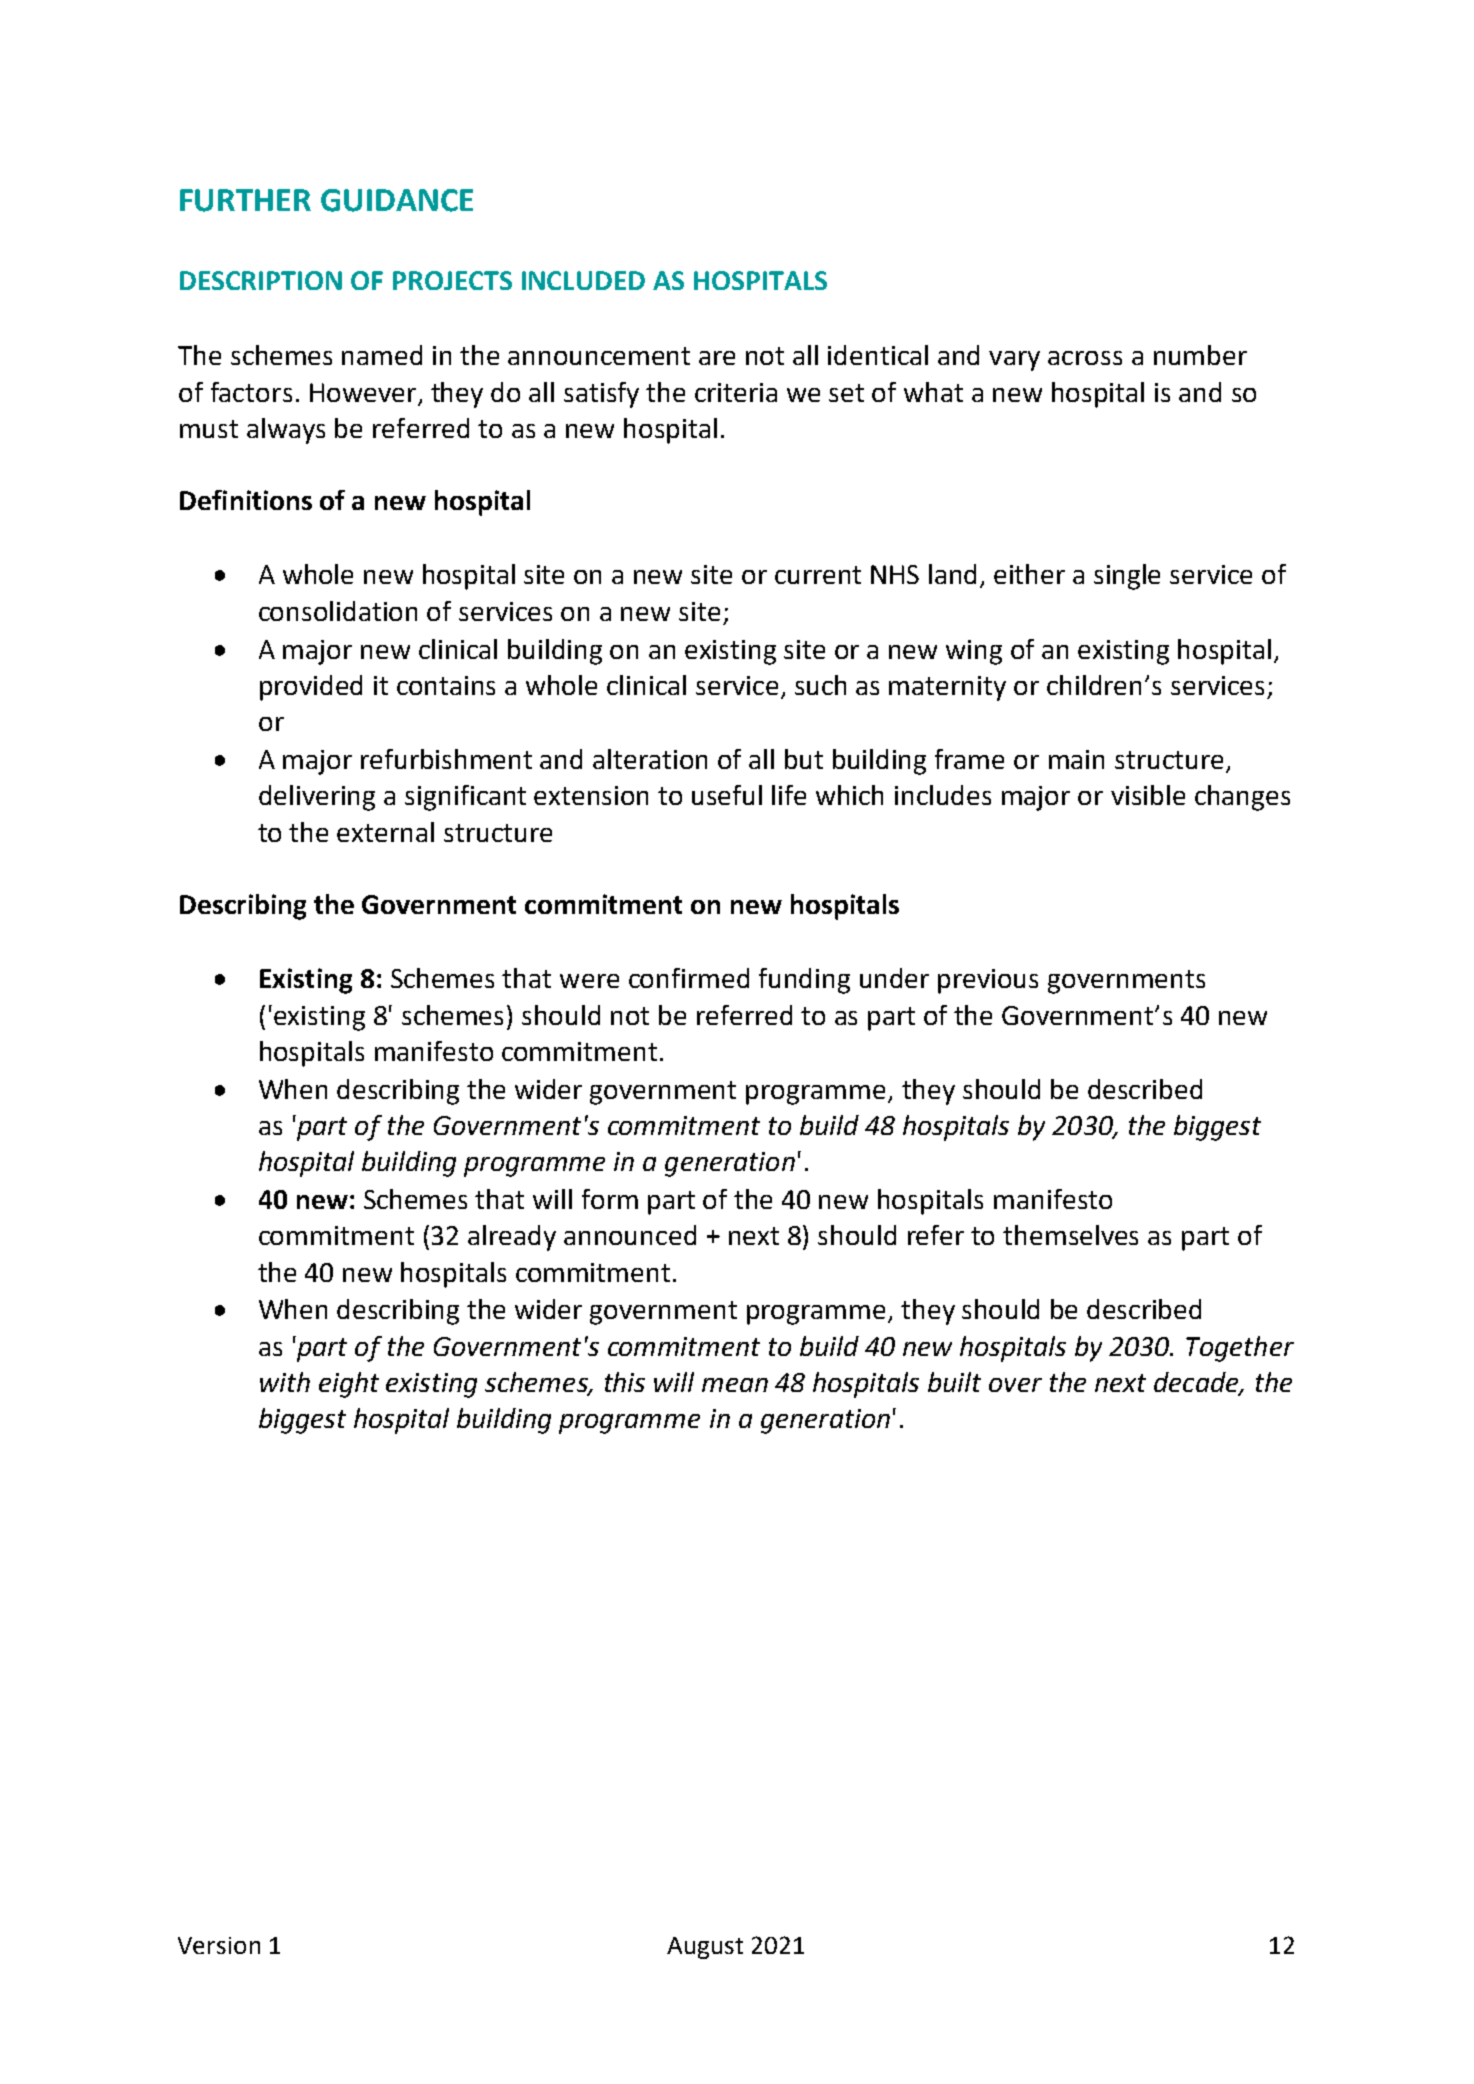 The image size is (1474, 2084). Describe the element at coordinates (349, 1385) in the page. I see `eight` at that location.
